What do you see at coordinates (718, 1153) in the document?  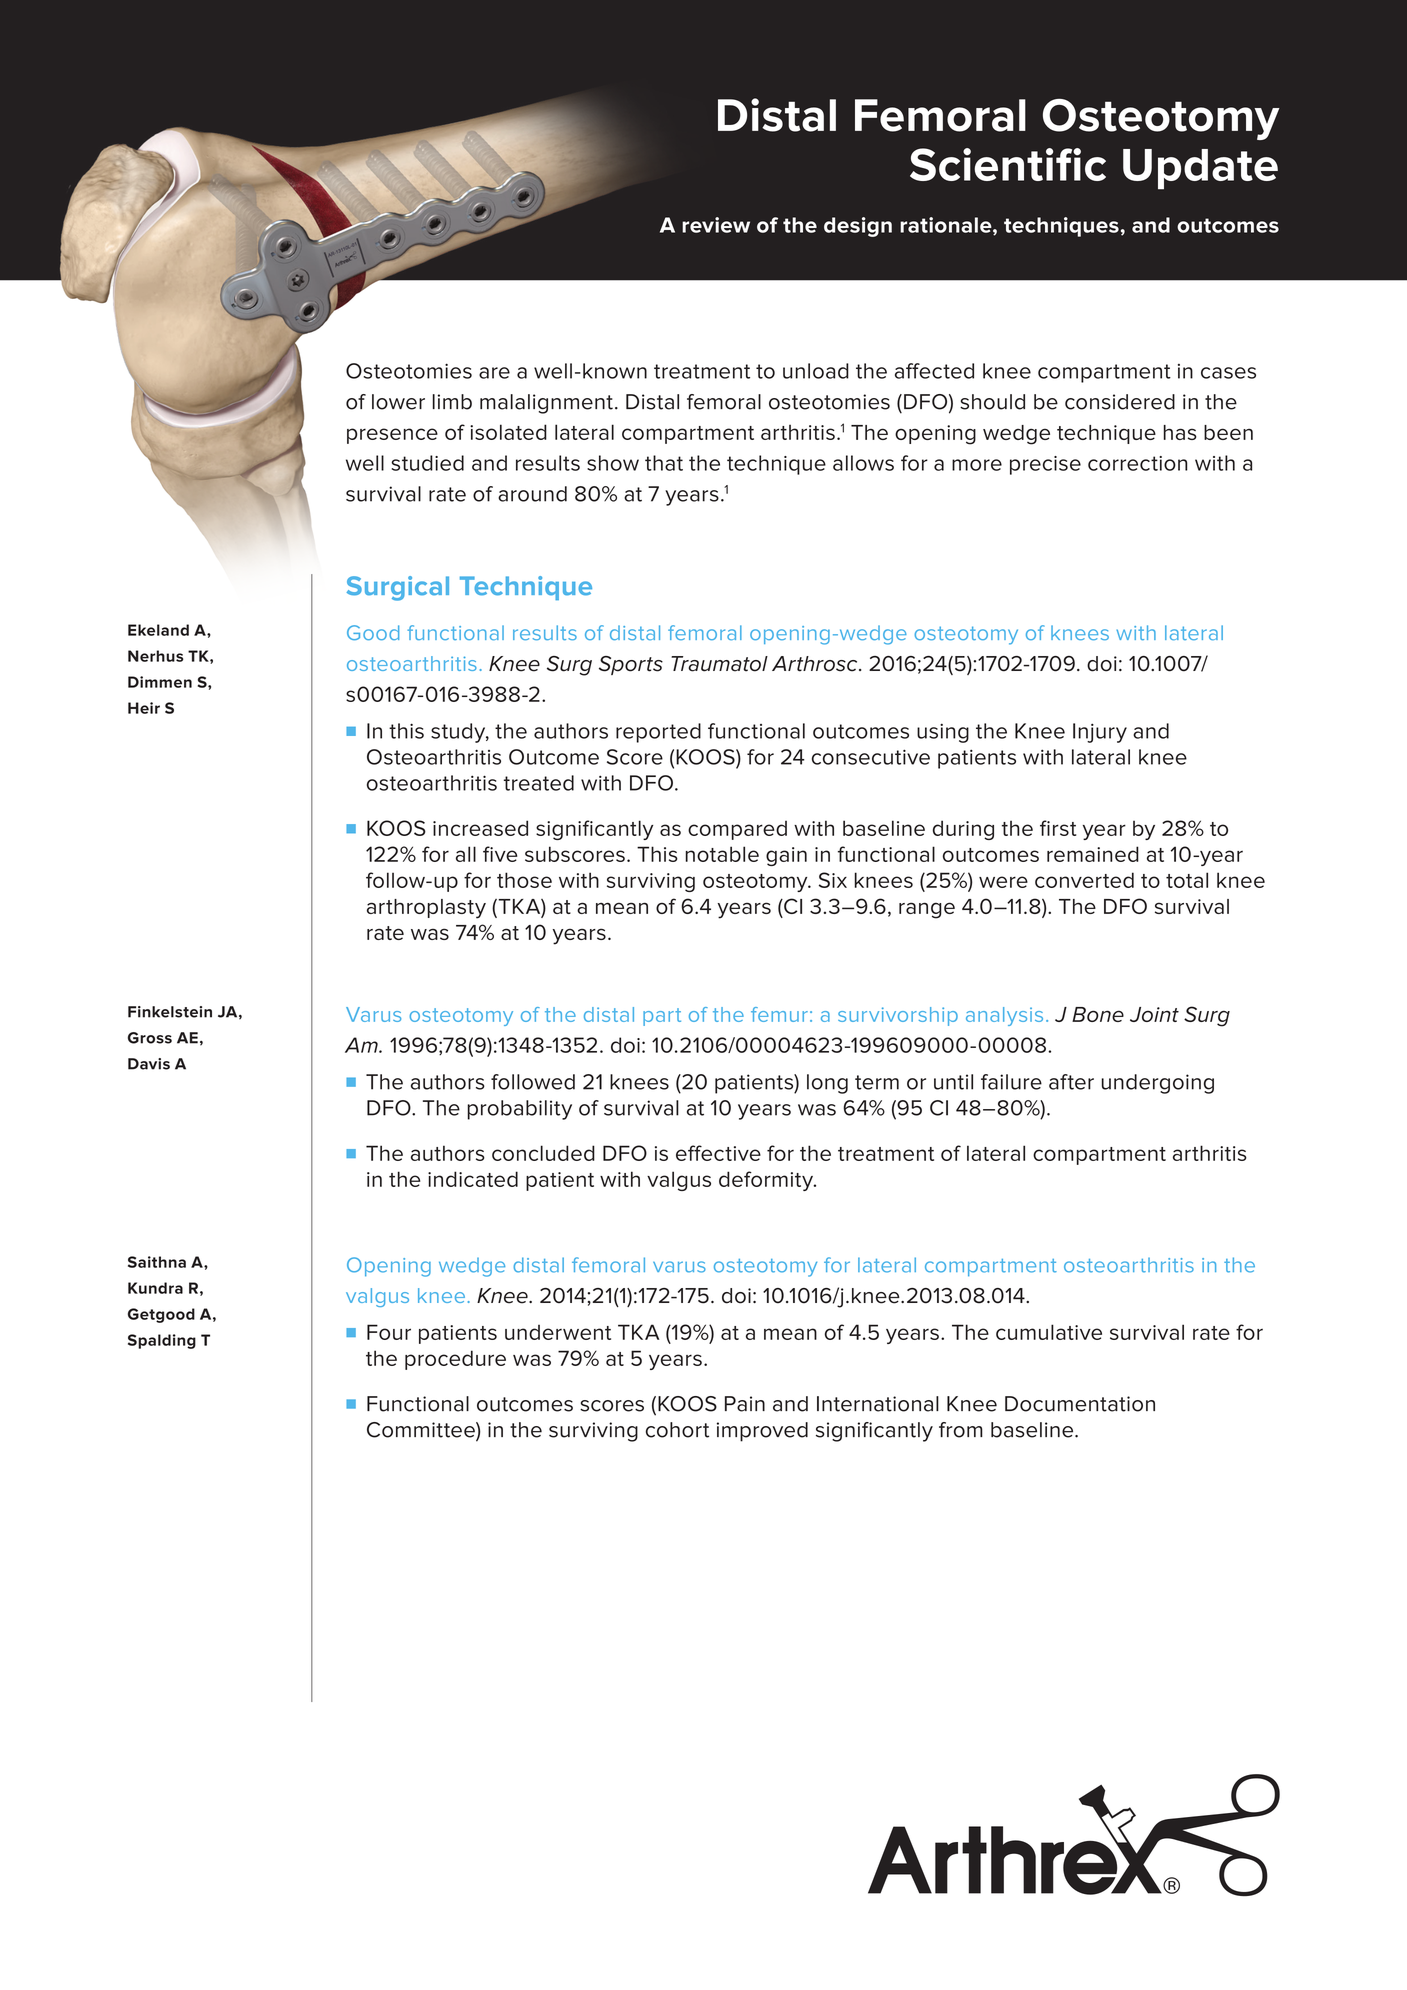 I see `effective` at bounding box center [718, 1153].
